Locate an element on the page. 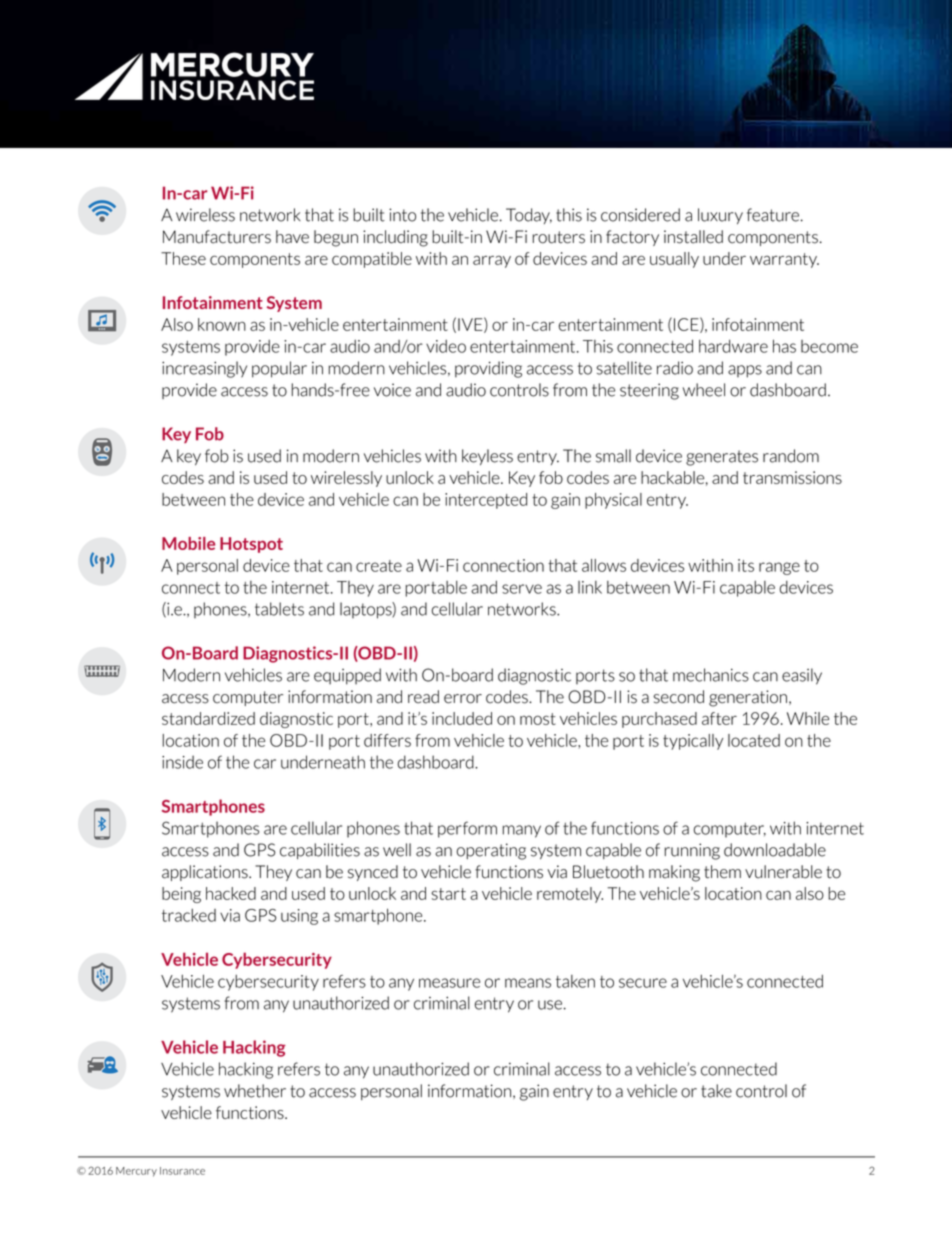 The image size is (952, 1233). Manufacturers is located at coordinates (217, 237).
